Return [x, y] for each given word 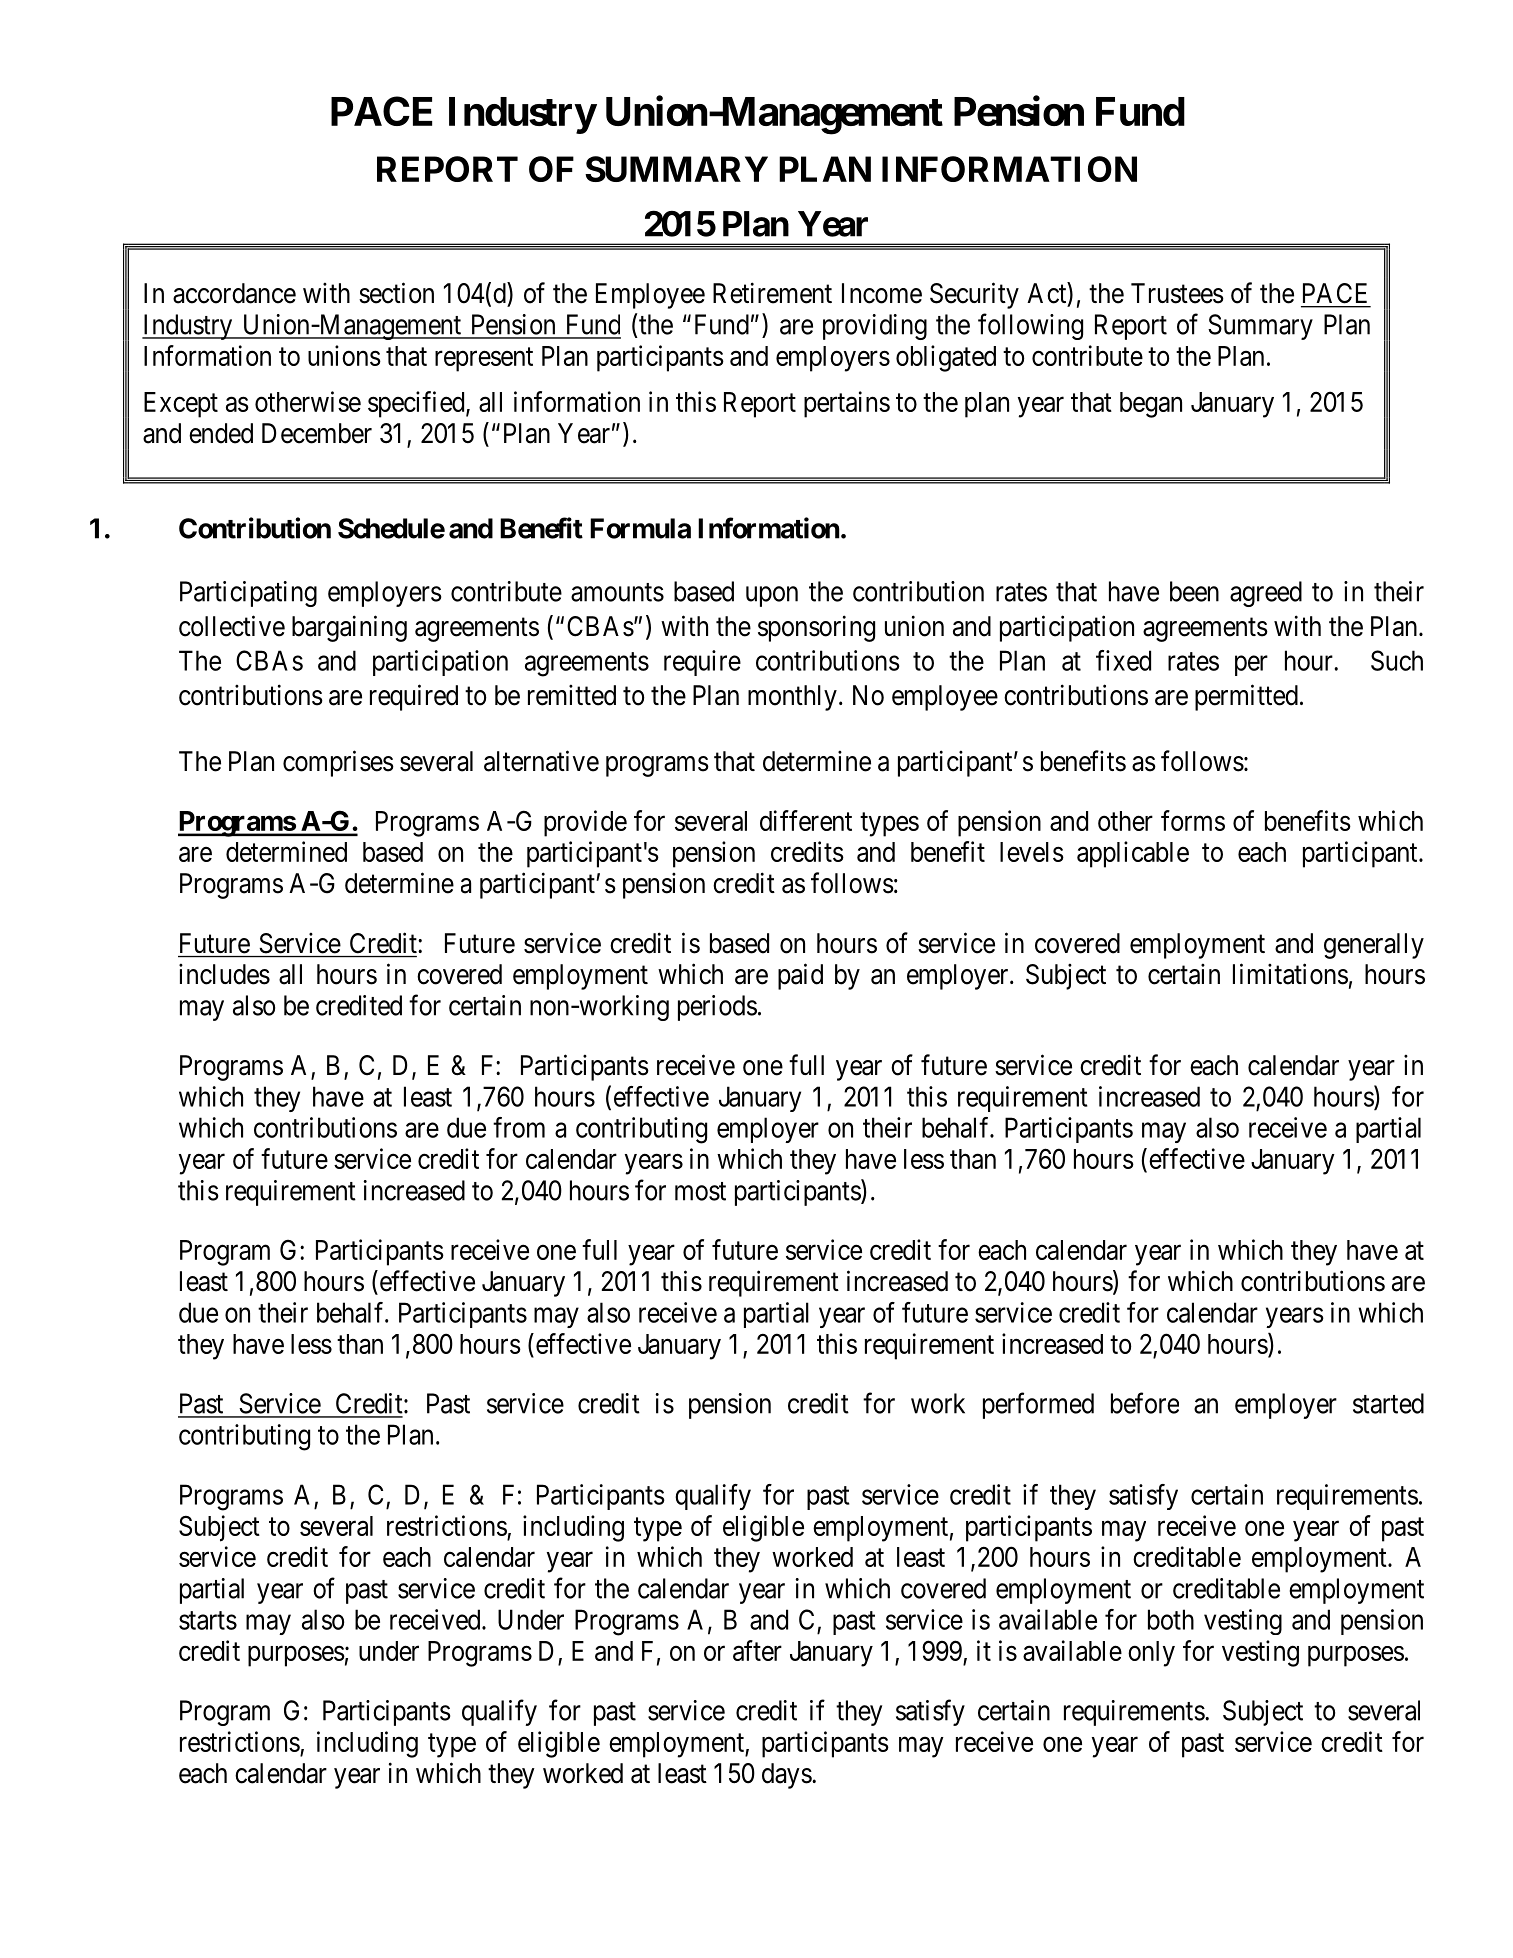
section [396, 293]
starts [208, 1620]
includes [224, 974]
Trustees [1177, 293]
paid [800, 976]
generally [1374, 946]
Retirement [772, 293]
